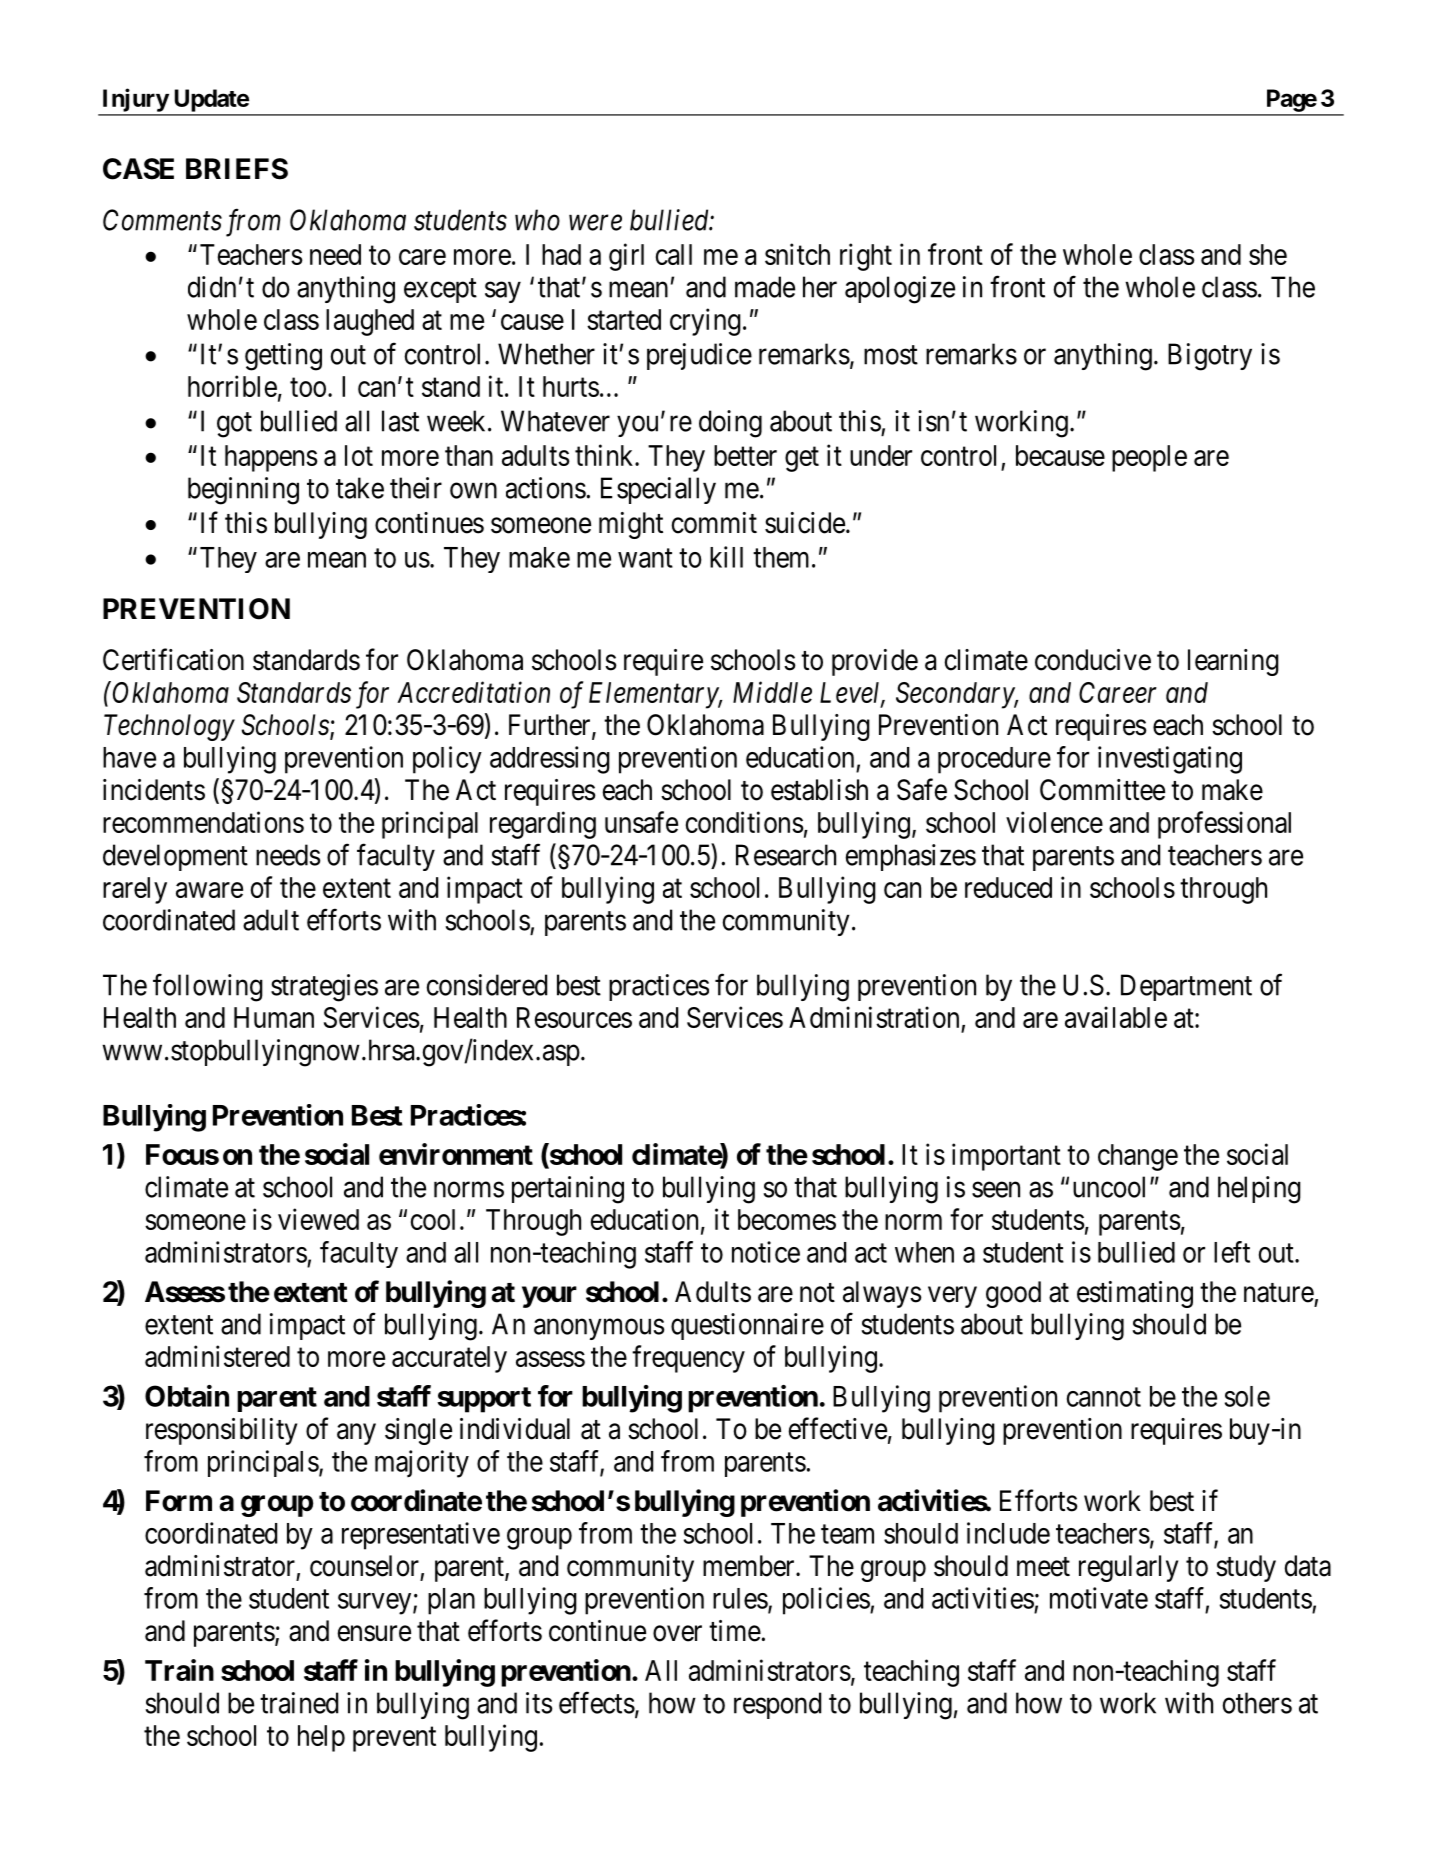  Describe the element at coordinates (1268, 254) in the screenshot. I see `she` at that location.
